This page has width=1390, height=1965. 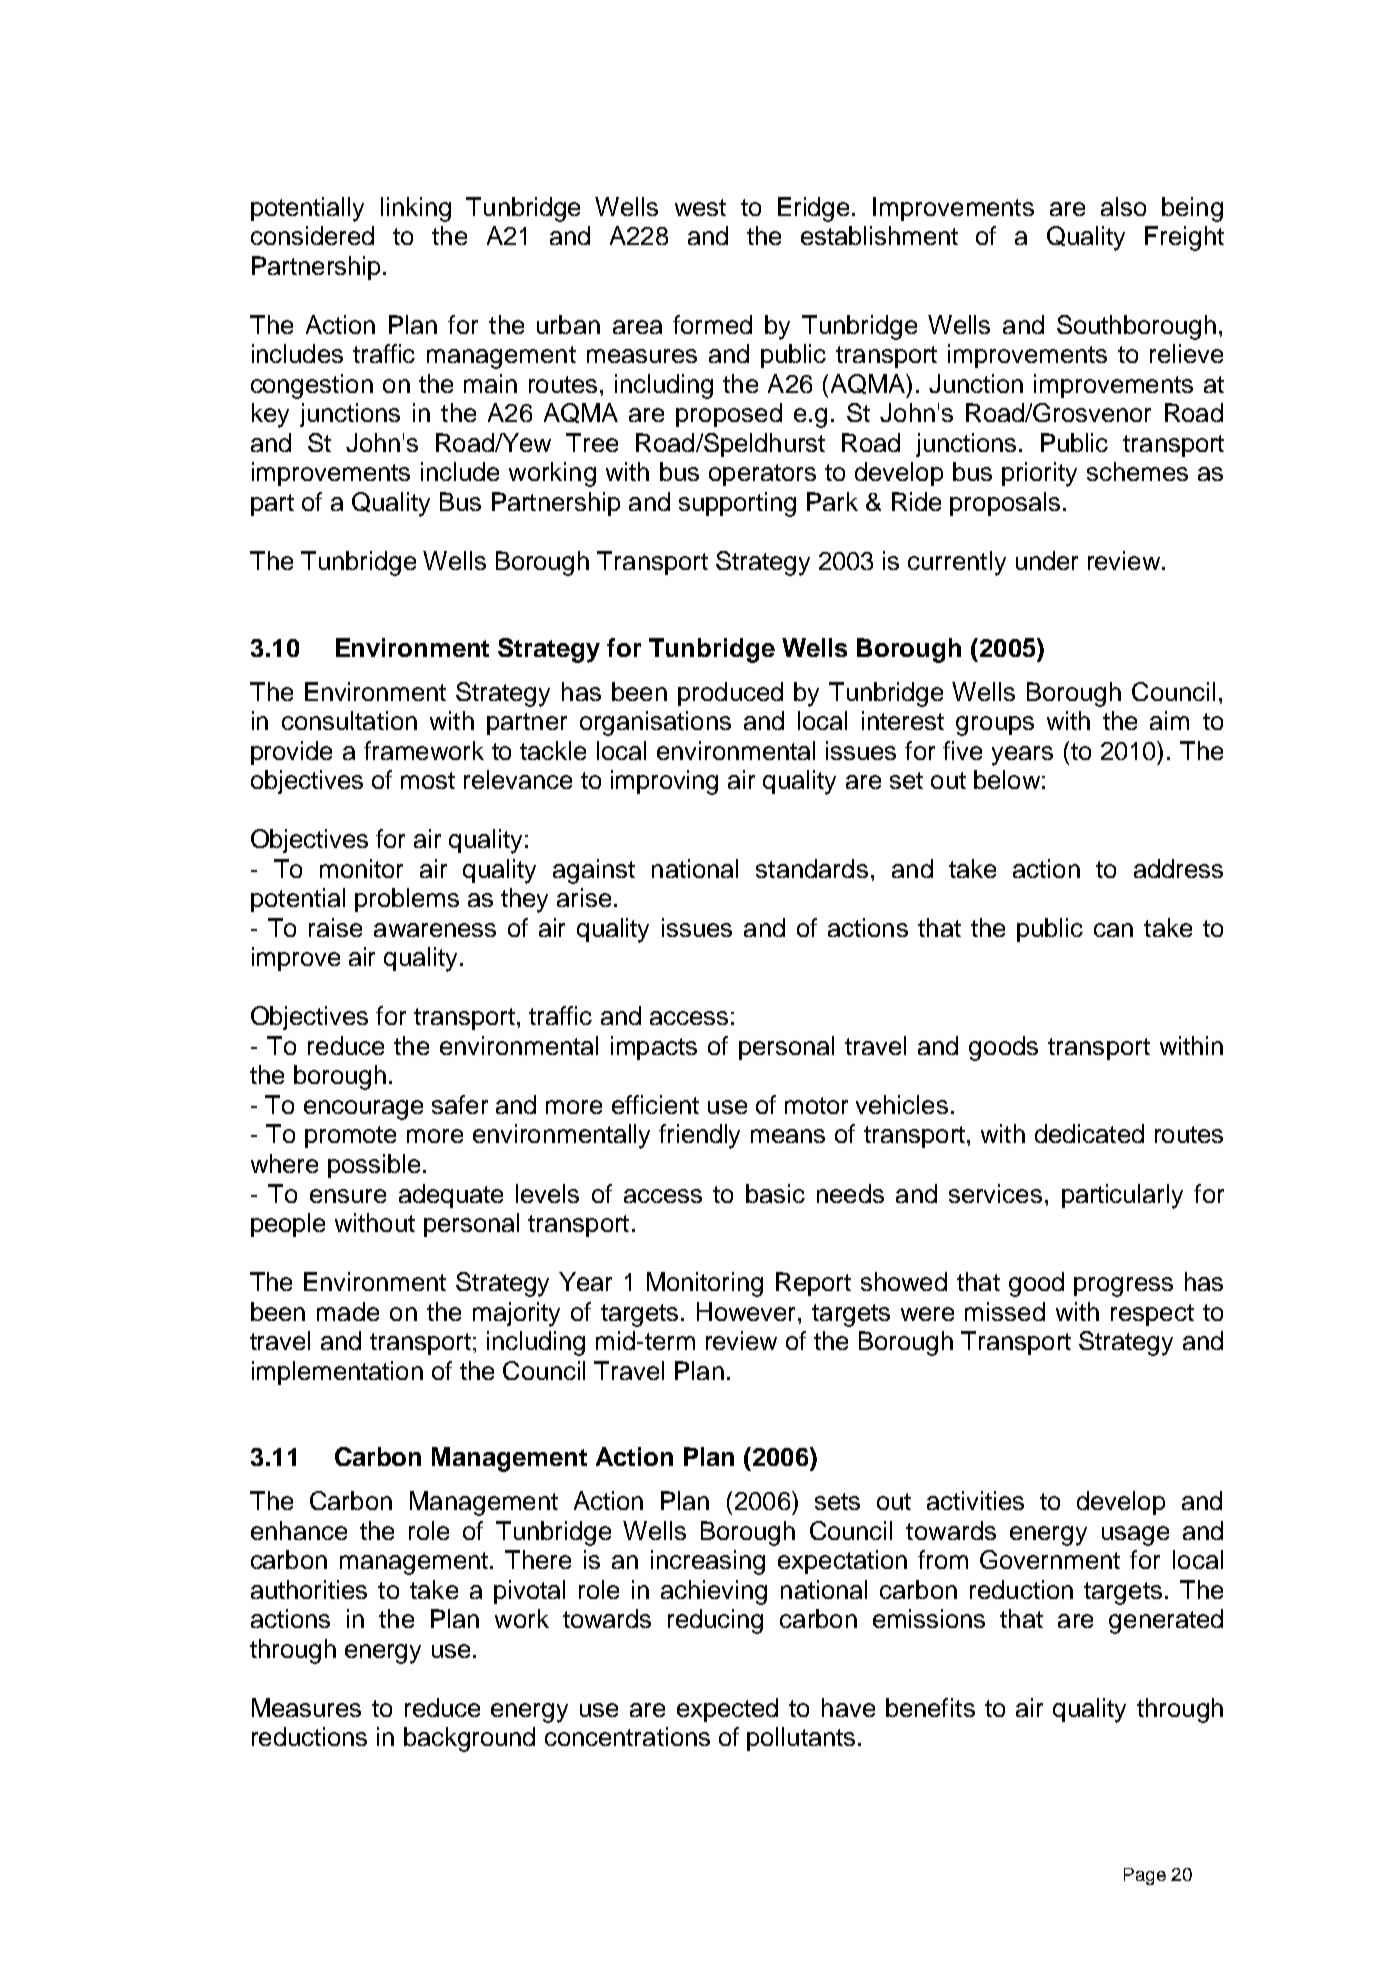 I want to click on Page, so click(x=1145, y=1876).
